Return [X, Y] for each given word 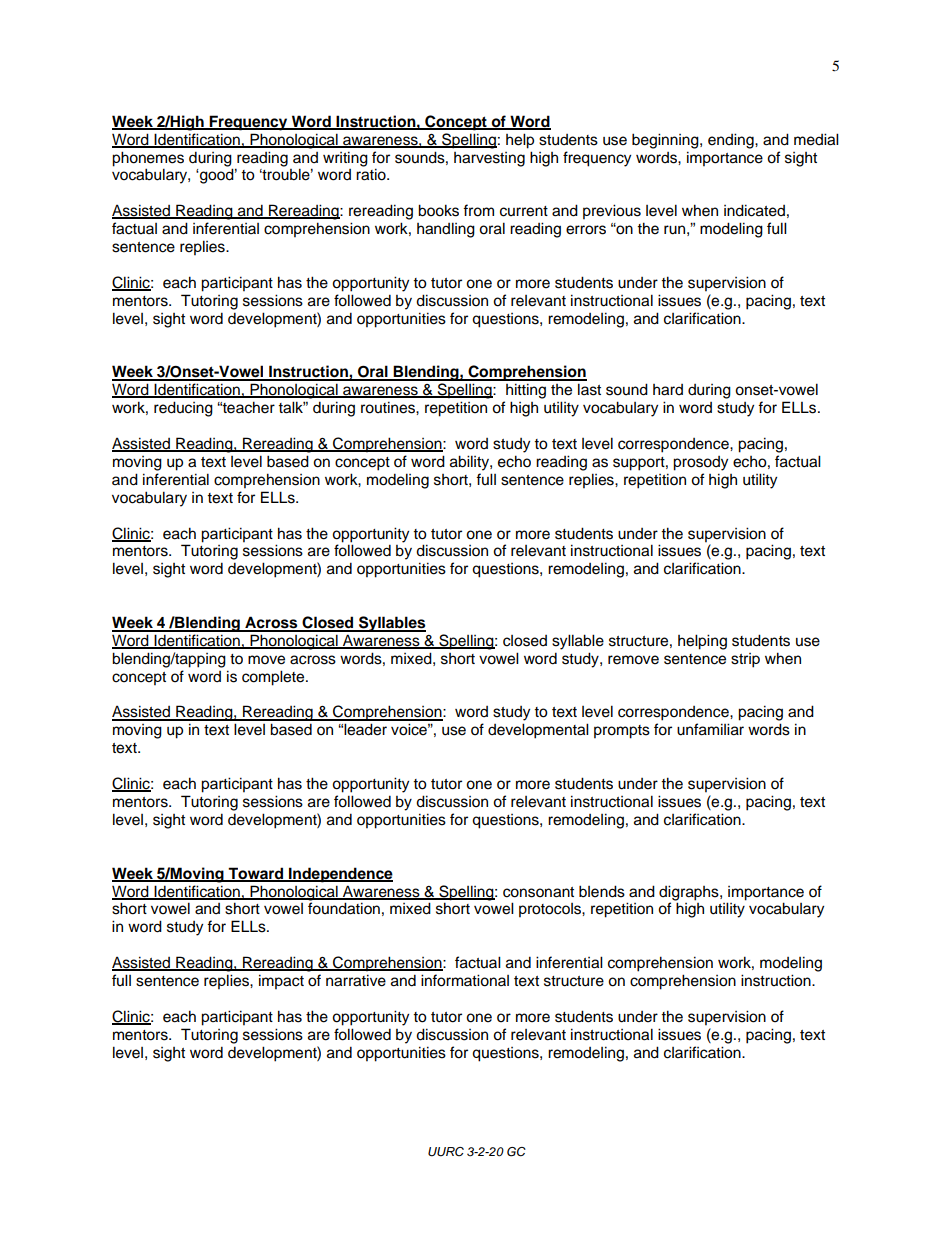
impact [281, 982]
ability [470, 463]
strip [745, 660]
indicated [754, 210]
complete [274, 678]
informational [465, 980]
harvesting [489, 159]
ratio [372, 174]
